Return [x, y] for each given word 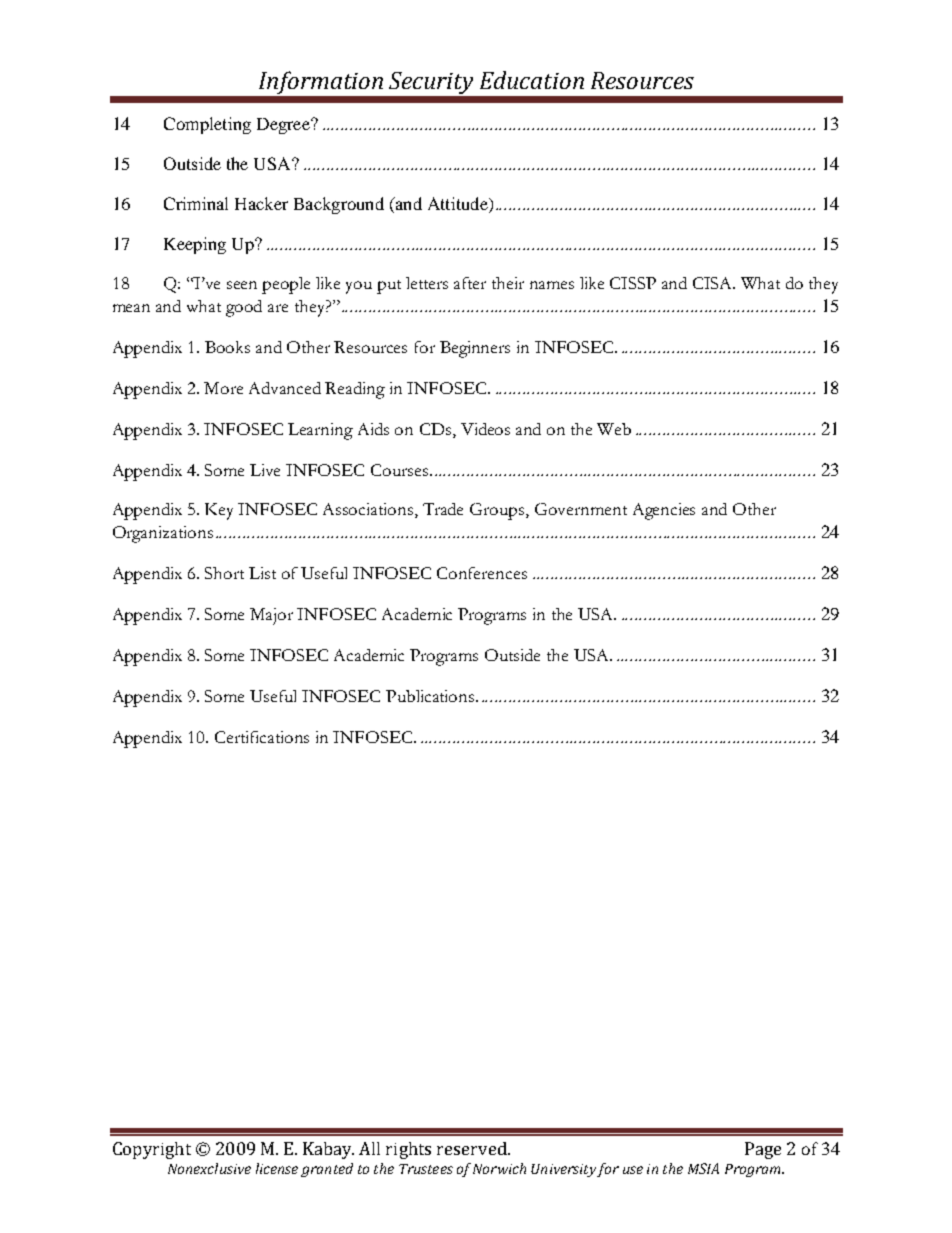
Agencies [664, 511]
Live [265, 470]
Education [532, 80]
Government [581, 509]
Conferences [482, 573]
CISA [714, 283]
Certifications [262, 737]
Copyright [152, 1150]
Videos [485, 429]
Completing [207, 125]
